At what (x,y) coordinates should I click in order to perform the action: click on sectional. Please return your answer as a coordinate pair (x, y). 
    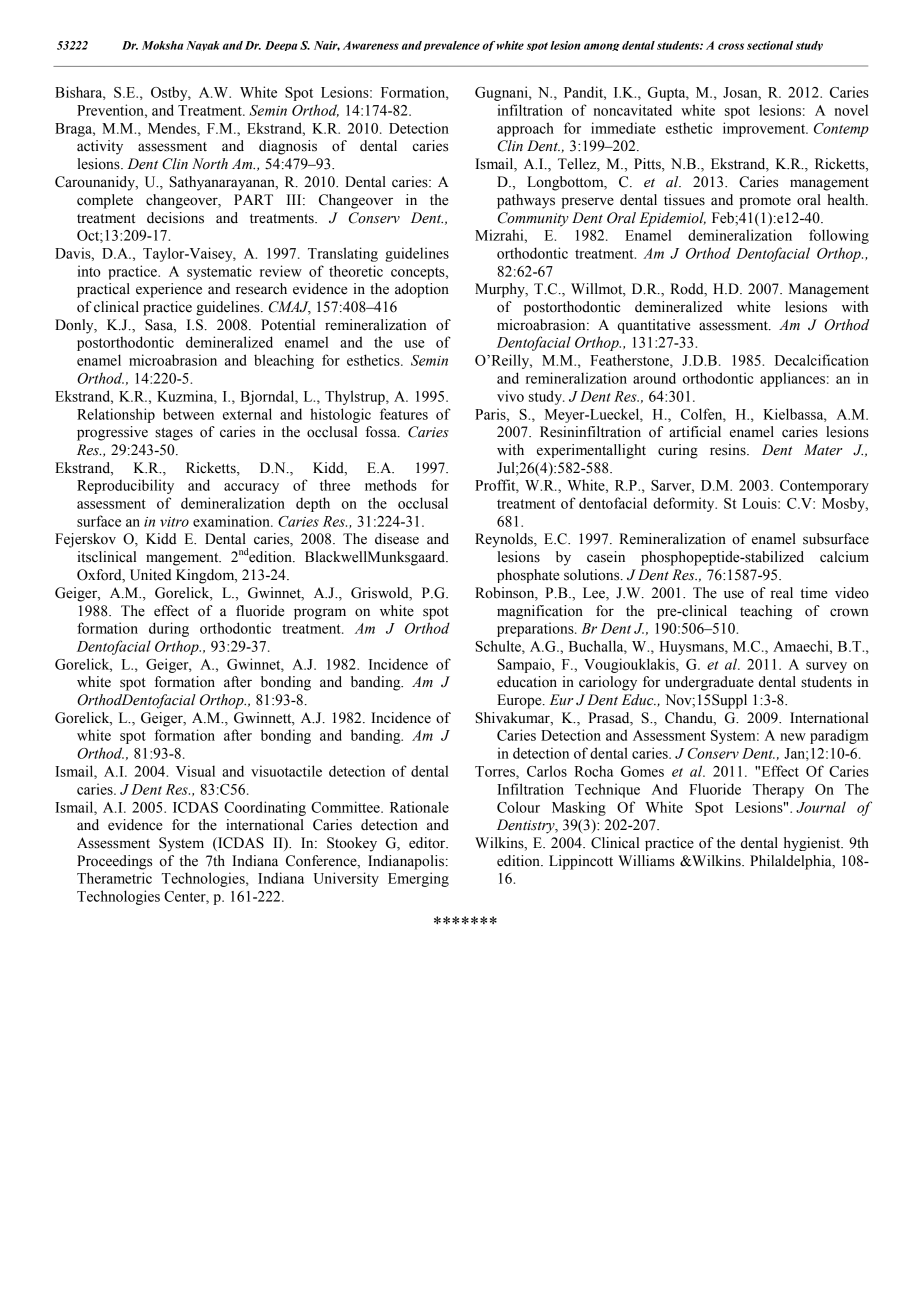
    Looking at the image, I should click on (770, 45).
